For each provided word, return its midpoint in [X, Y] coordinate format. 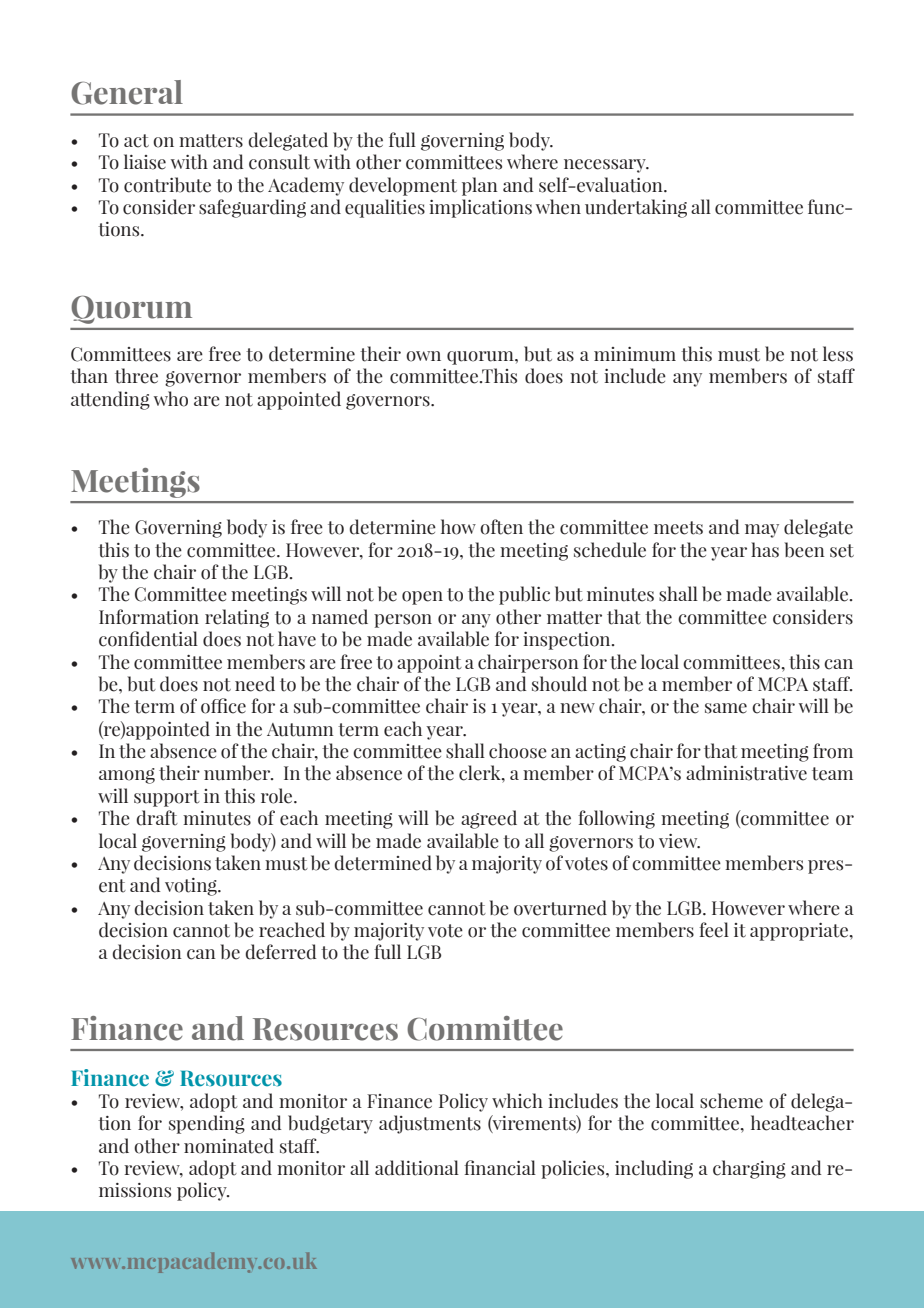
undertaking [636, 208]
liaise [145, 162]
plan [480, 186]
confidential [148, 639]
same [726, 708]
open [422, 598]
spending [207, 1124]
